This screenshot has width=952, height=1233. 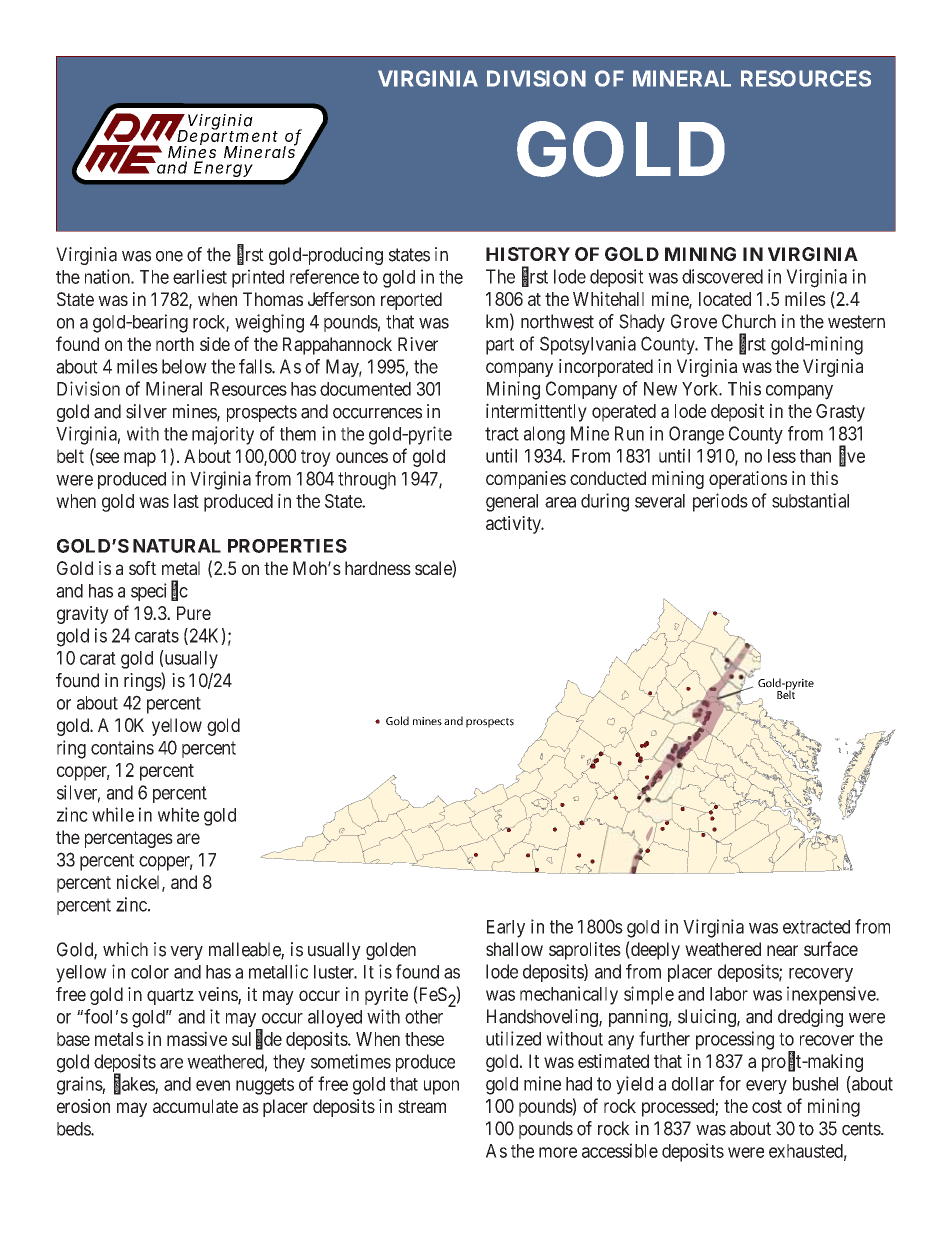 What do you see at coordinates (722, 276) in the screenshot?
I see `discovered` at bounding box center [722, 276].
